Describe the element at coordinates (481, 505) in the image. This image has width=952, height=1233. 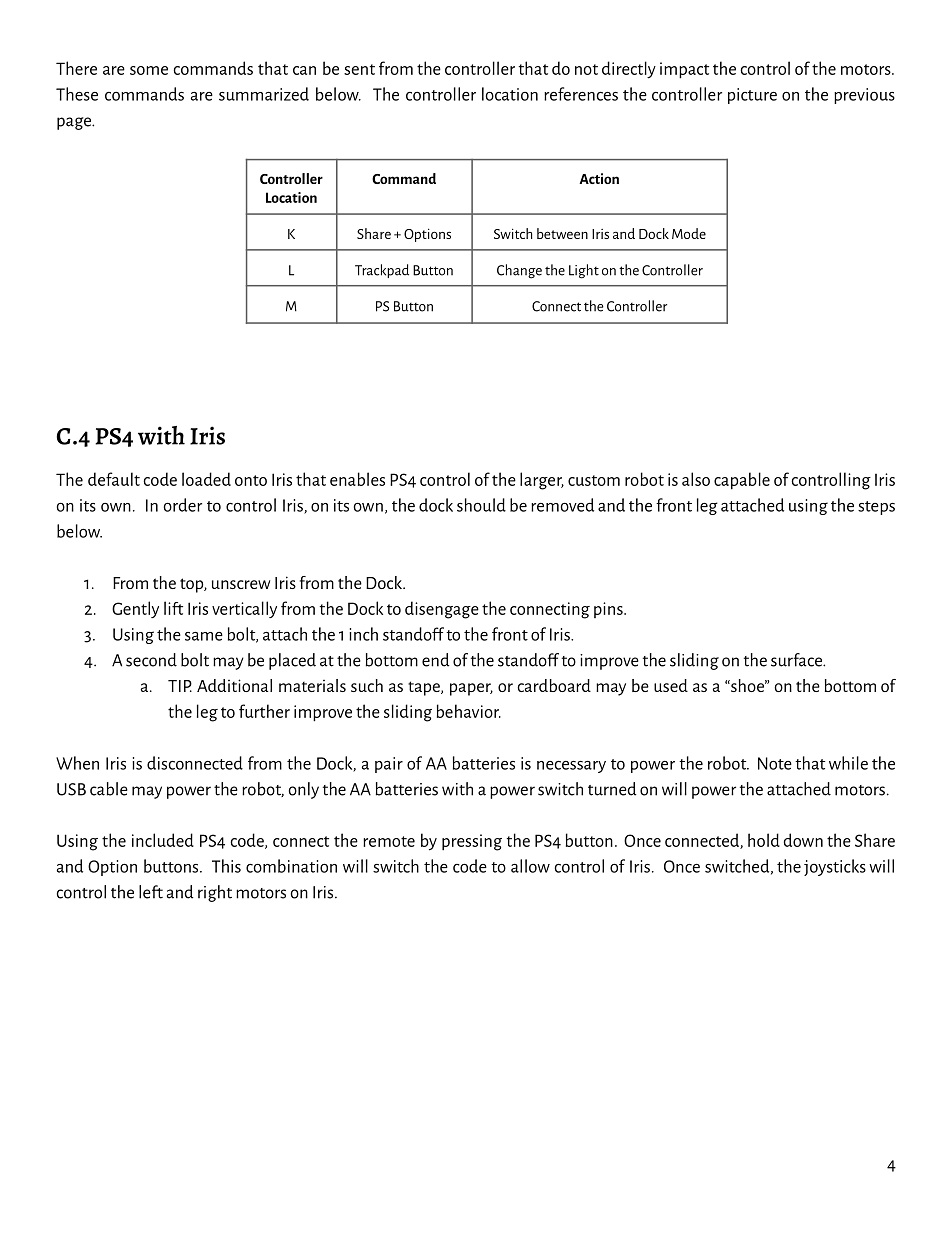
I see `should` at that location.
